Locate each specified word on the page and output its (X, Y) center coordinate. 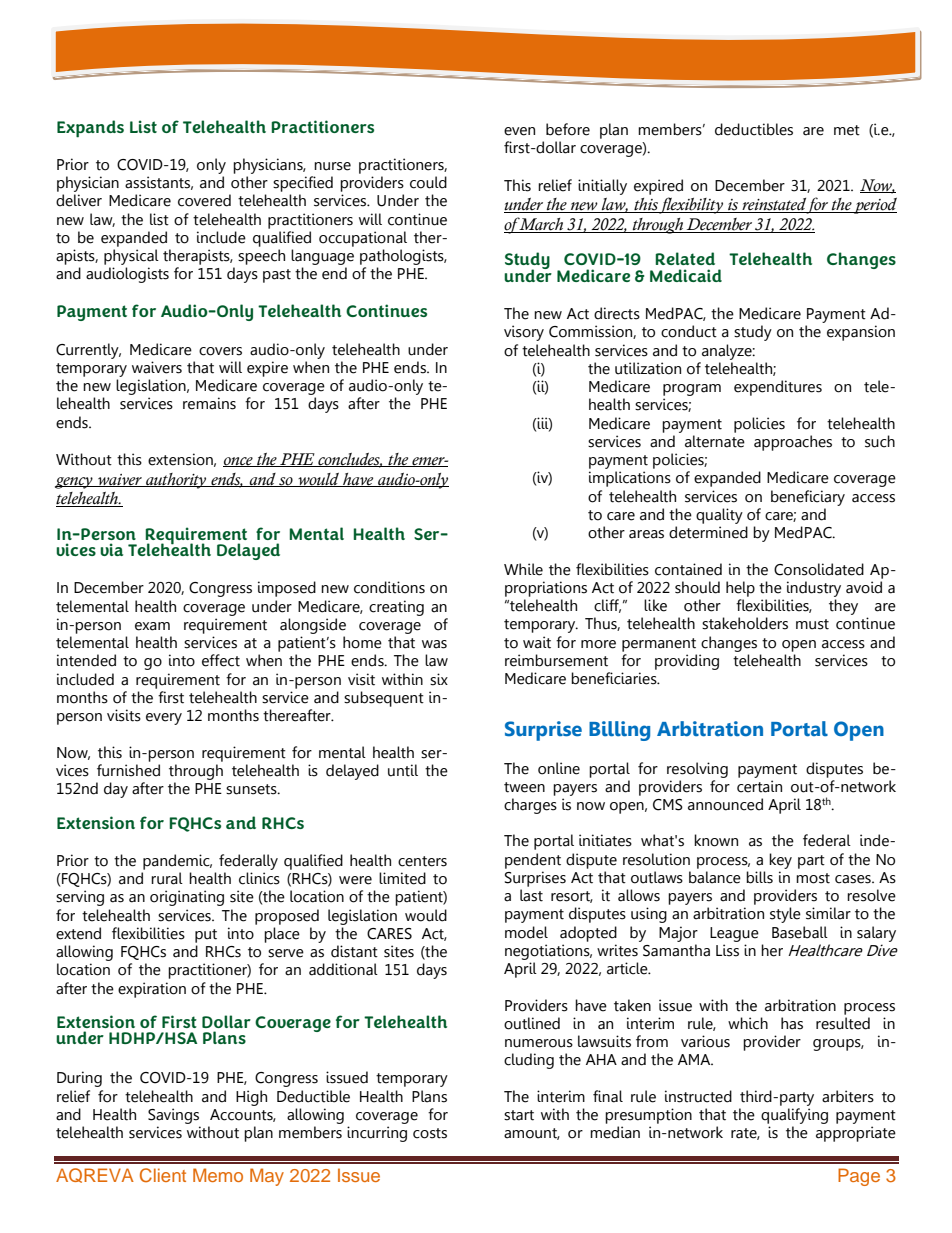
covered (204, 200)
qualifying (794, 1116)
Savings (173, 1116)
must (812, 624)
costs (430, 1133)
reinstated (773, 205)
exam (152, 626)
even (519, 131)
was (434, 644)
